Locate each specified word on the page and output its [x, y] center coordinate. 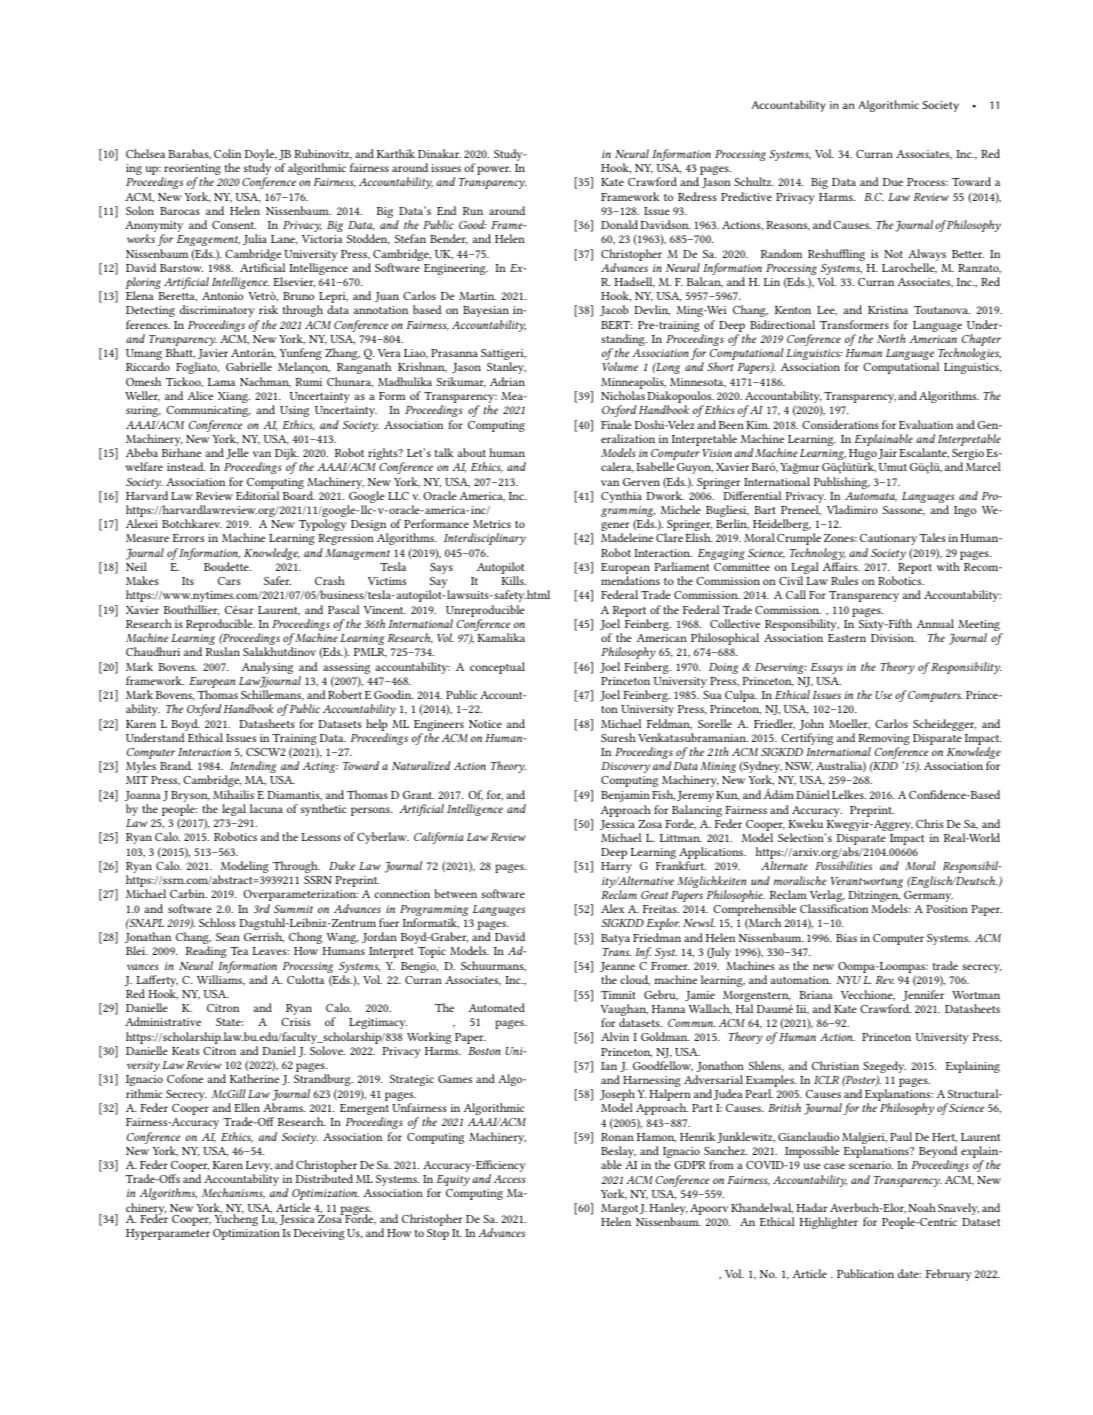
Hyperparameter [168, 1234]
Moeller [849, 724]
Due [893, 182]
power [494, 170]
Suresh [618, 737]
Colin [227, 153]
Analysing [267, 668]
